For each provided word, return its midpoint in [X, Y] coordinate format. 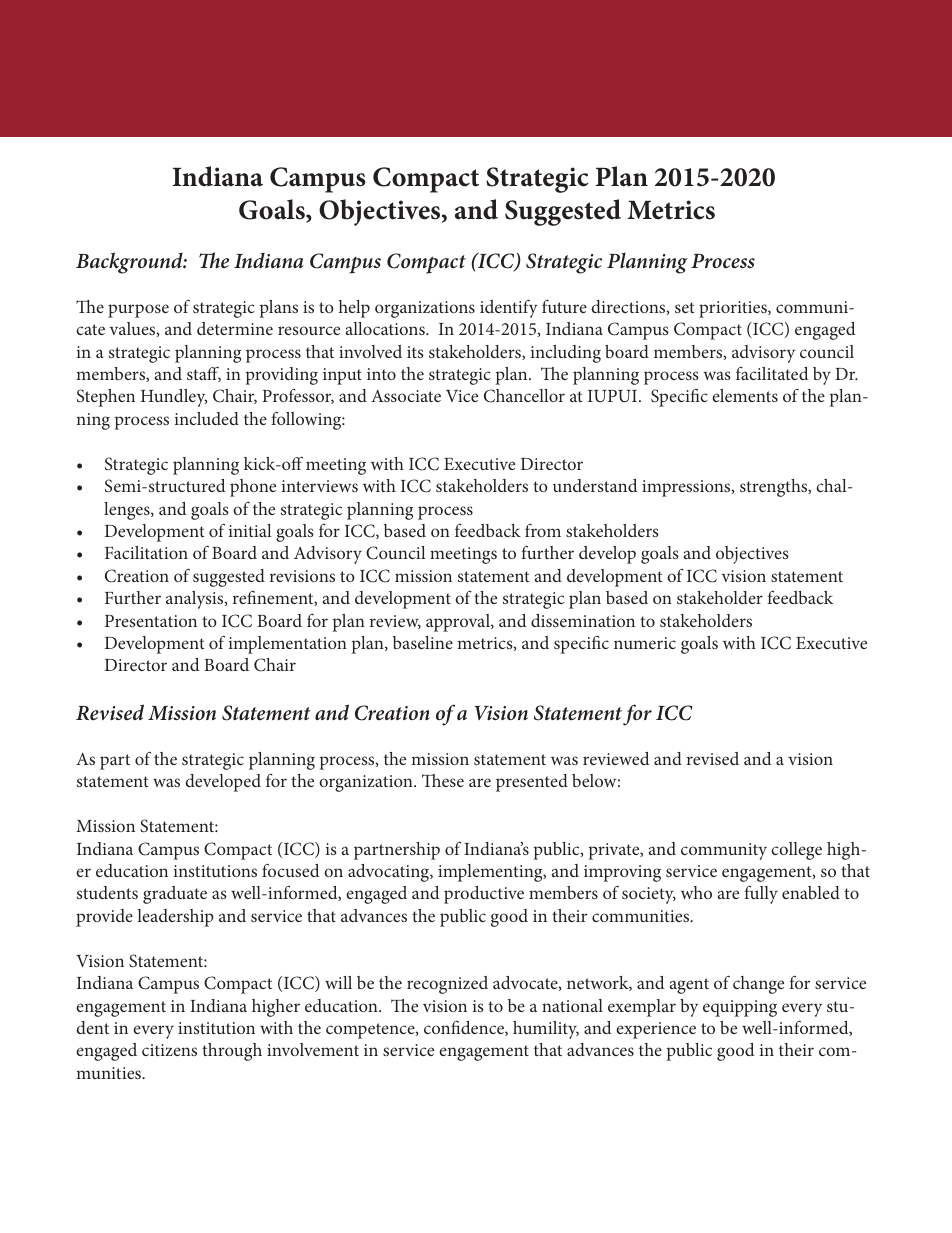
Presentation [151, 621]
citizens [169, 1050]
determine [235, 328]
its [415, 352]
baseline [423, 642]
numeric [645, 643]
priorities [734, 309]
